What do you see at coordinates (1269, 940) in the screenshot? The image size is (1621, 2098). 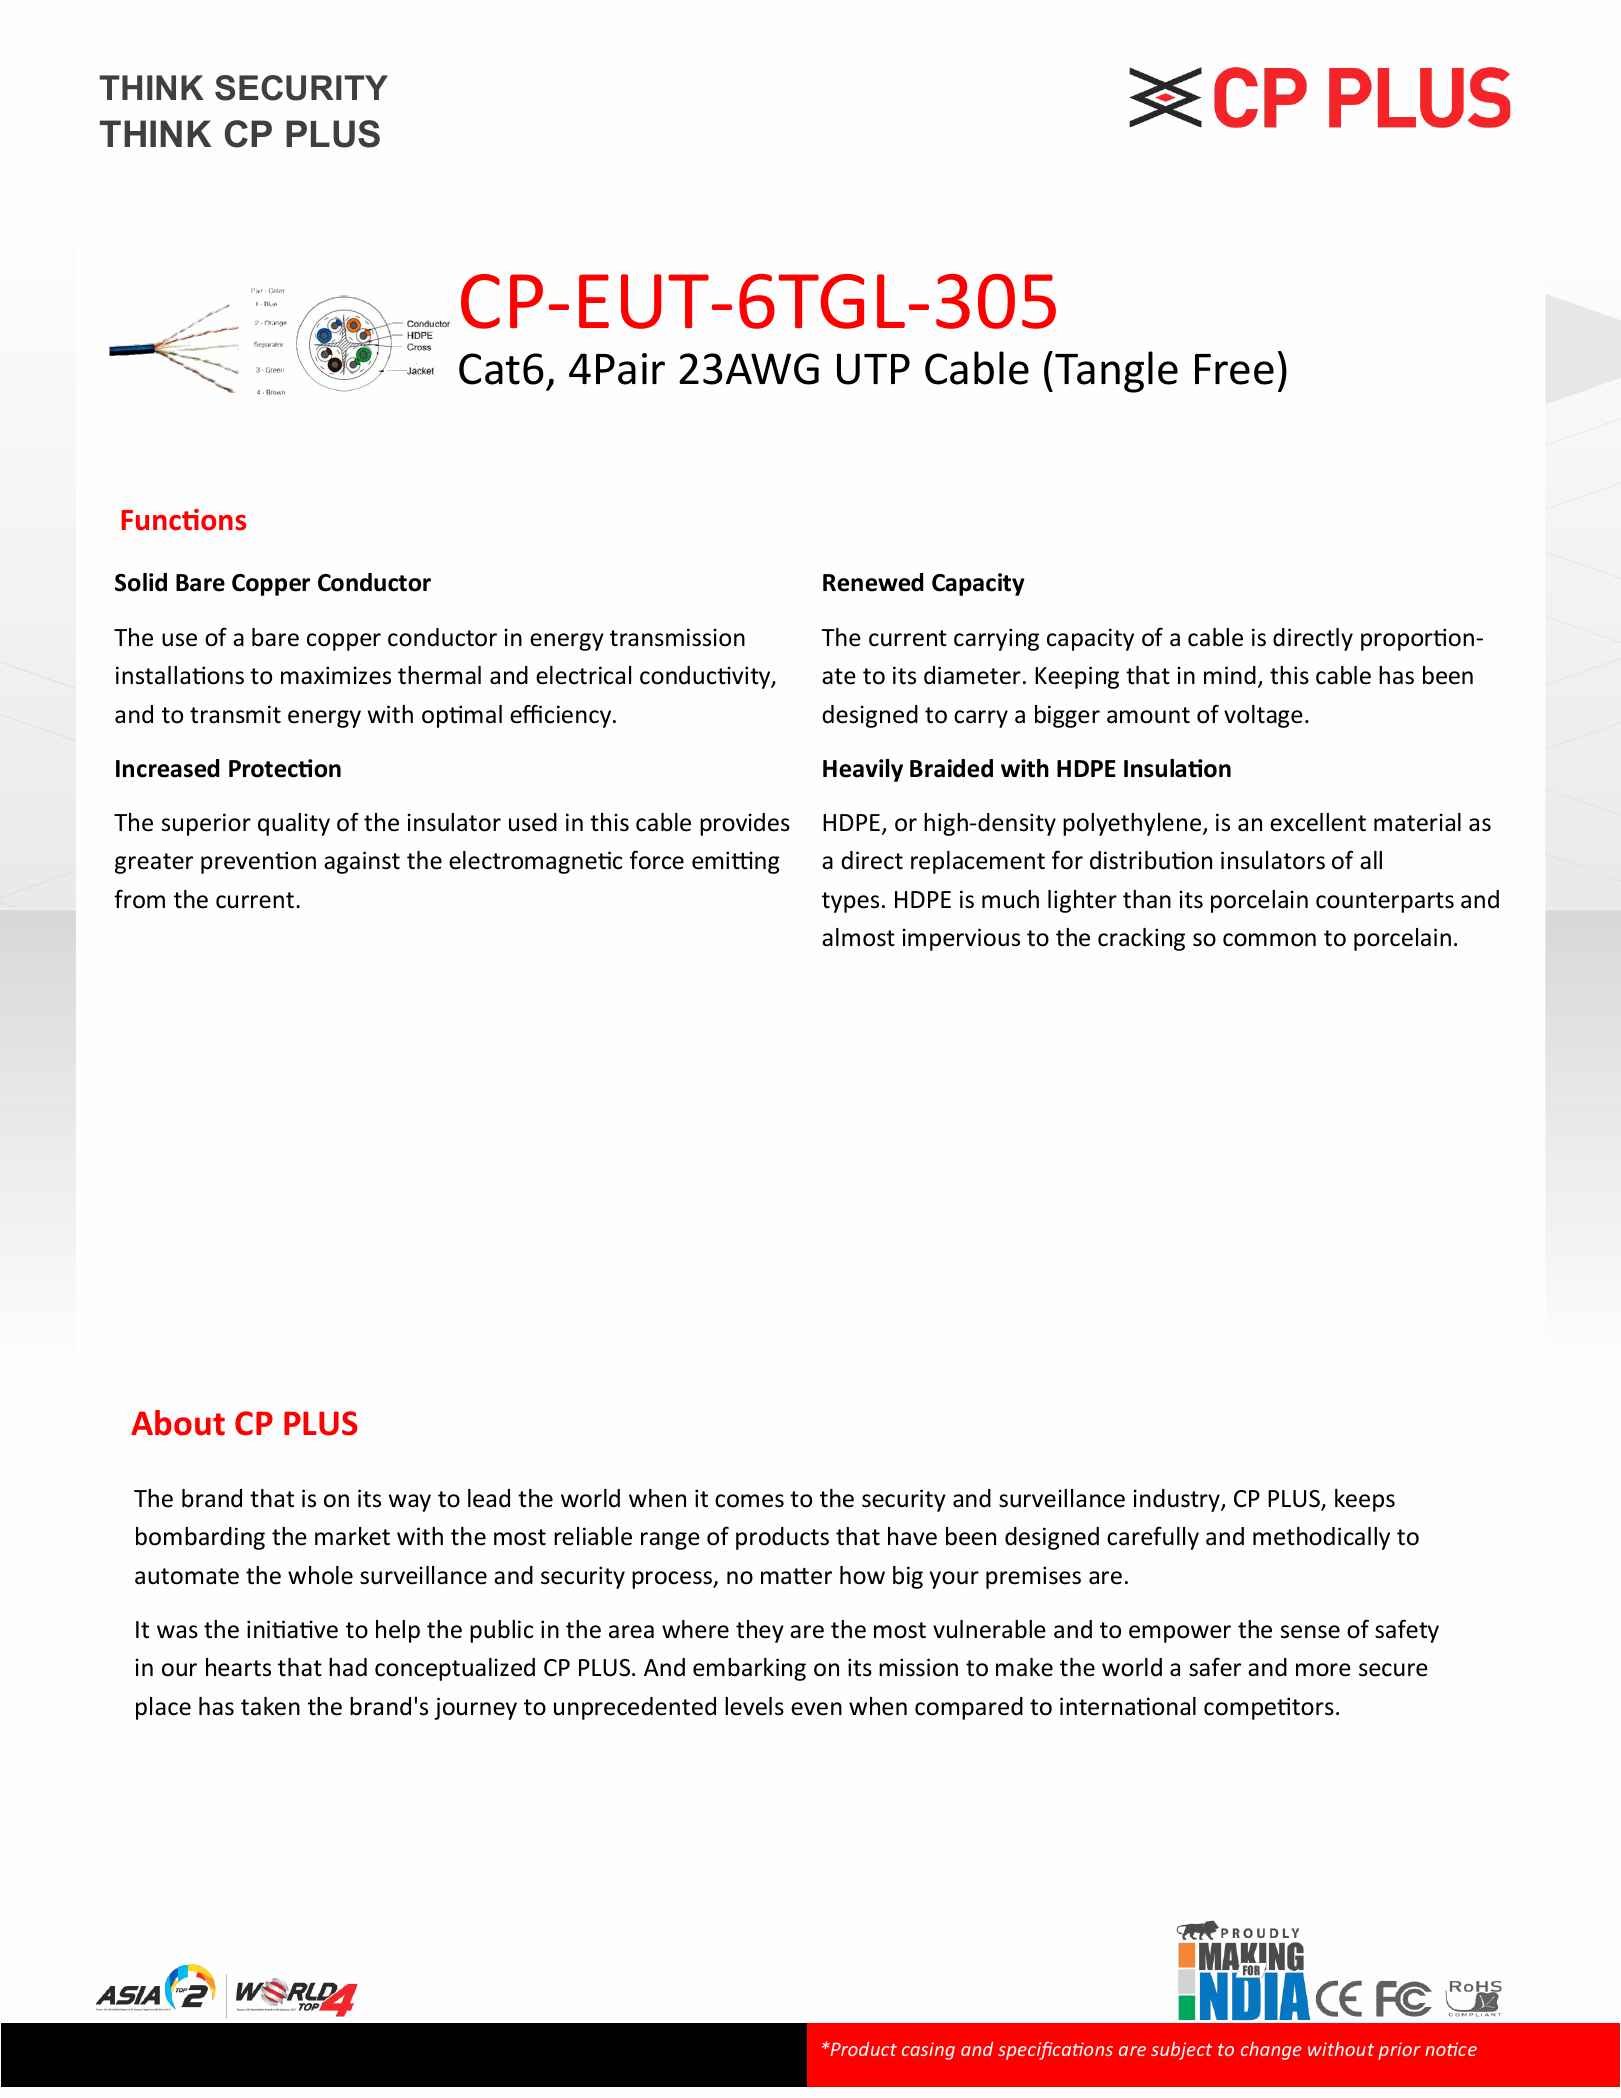 I see `common` at bounding box center [1269, 940].
